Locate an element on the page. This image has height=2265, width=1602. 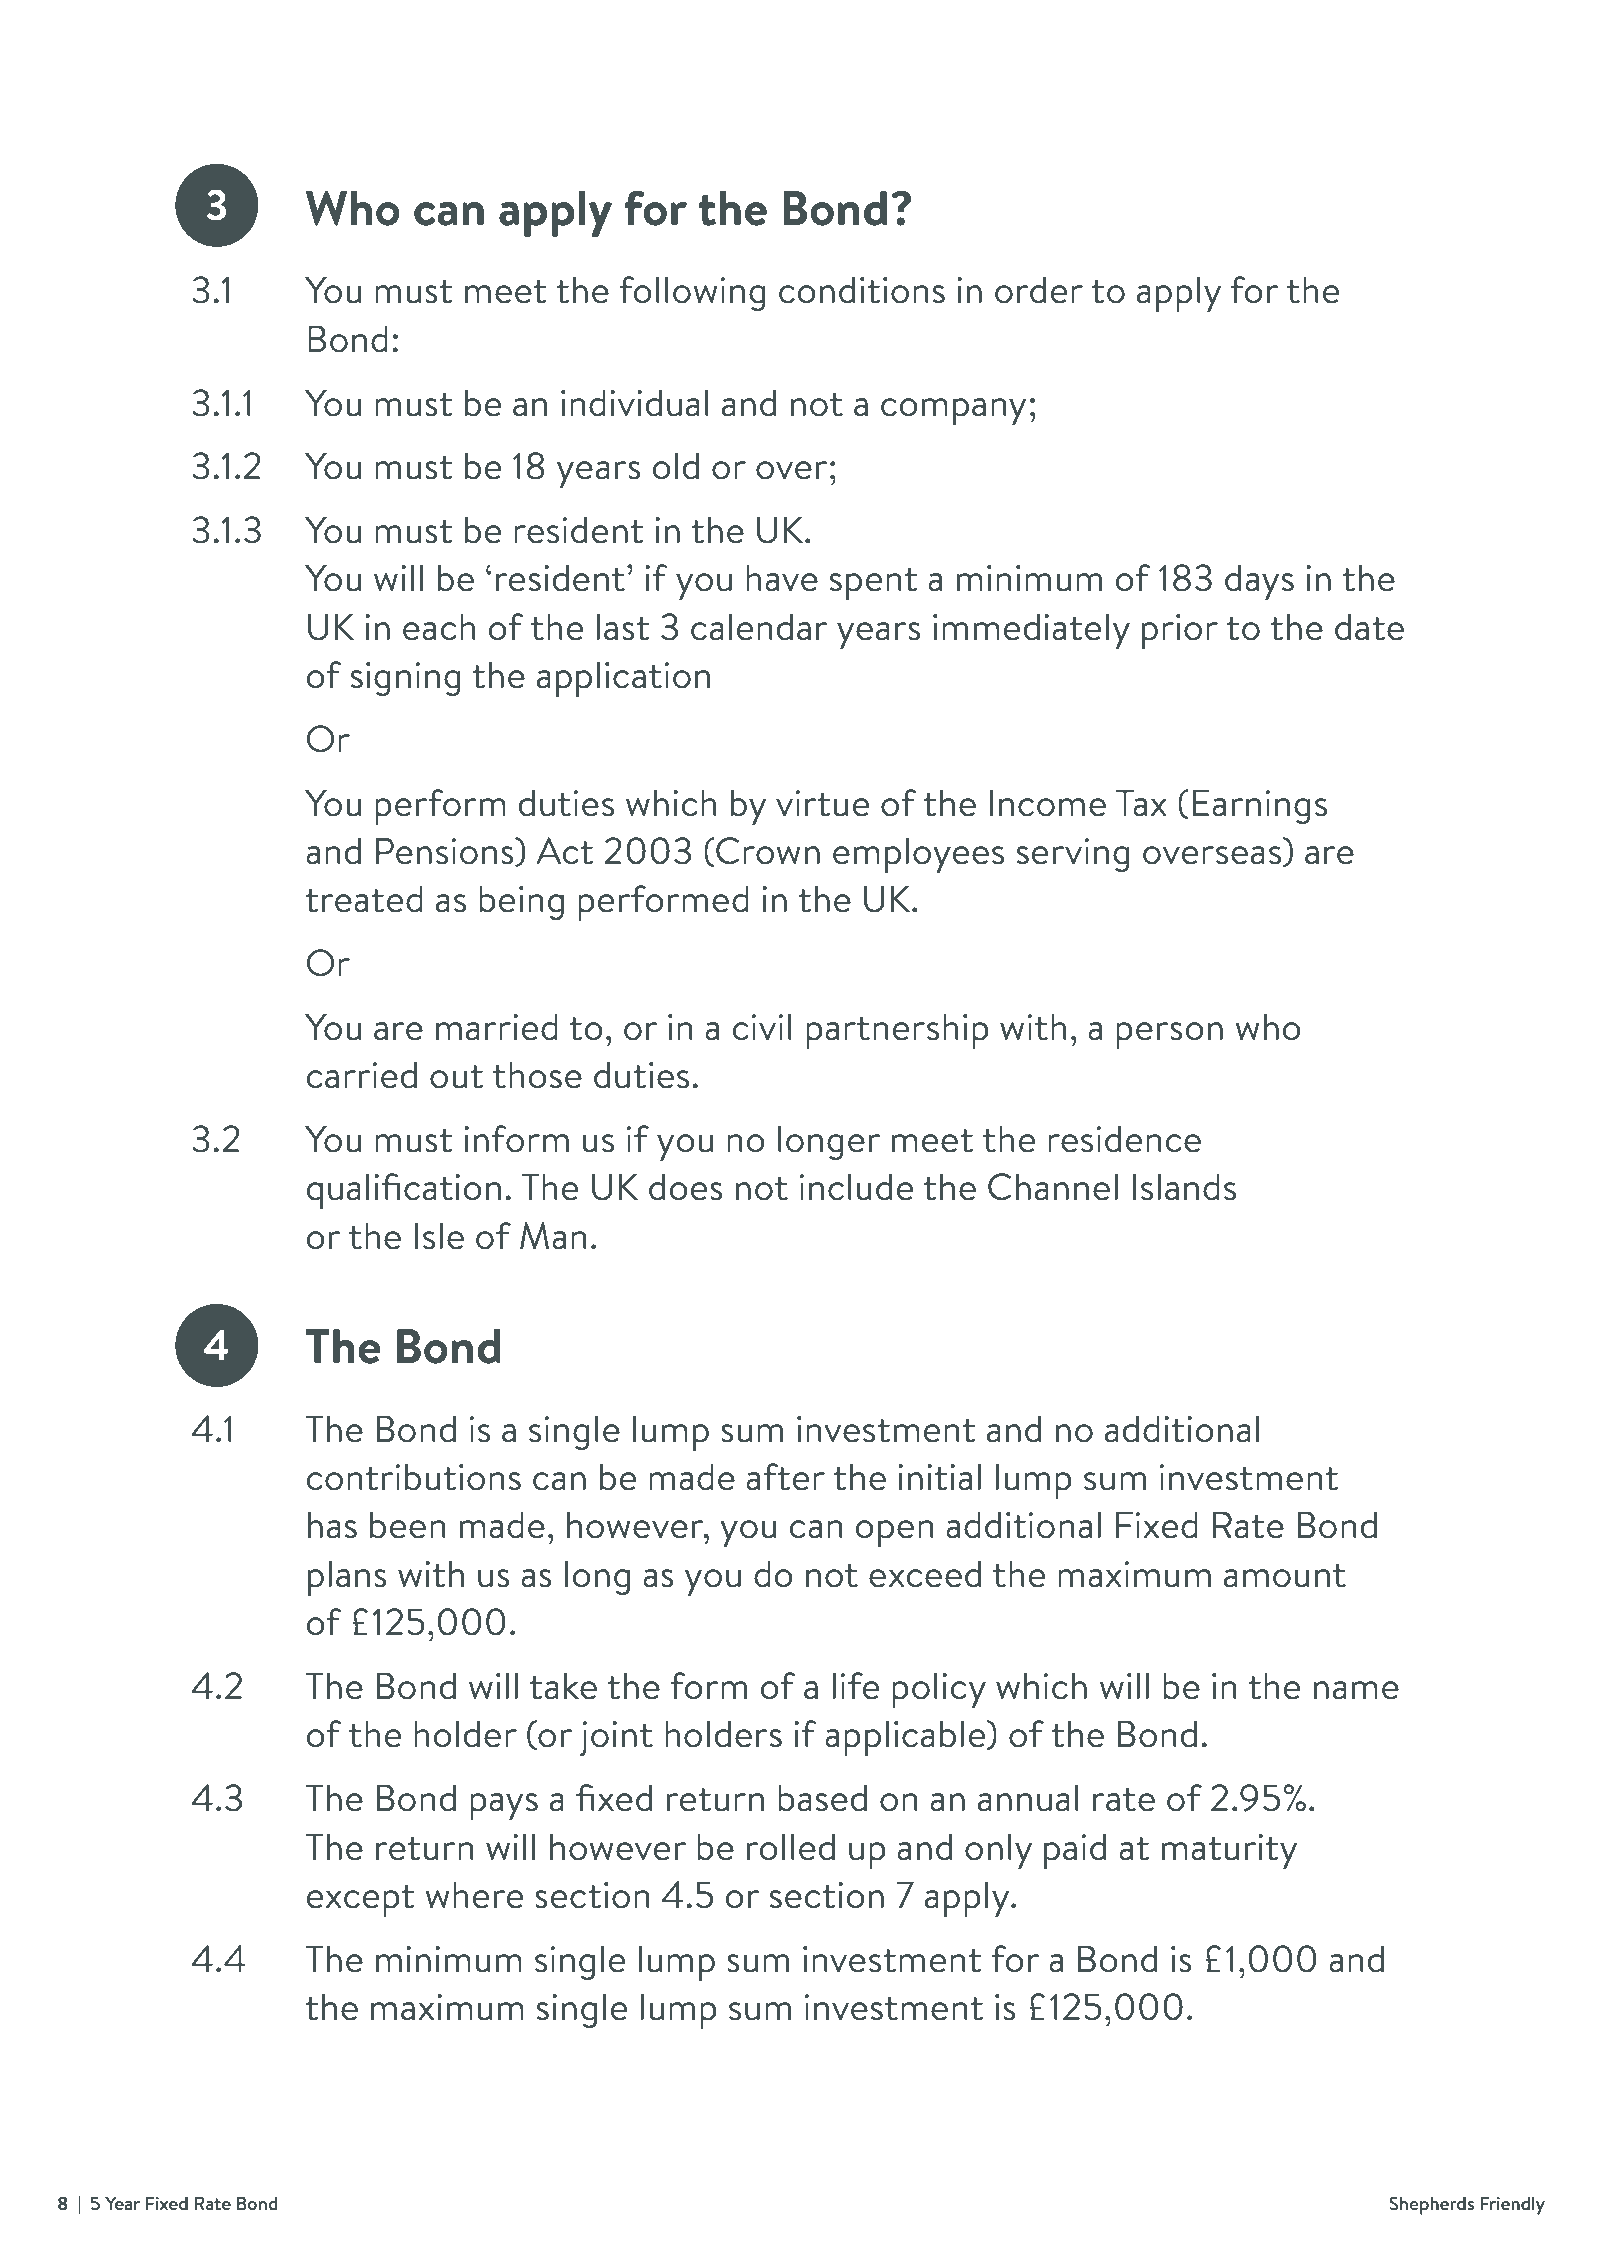
where is located at coordinates (474, 1895).
